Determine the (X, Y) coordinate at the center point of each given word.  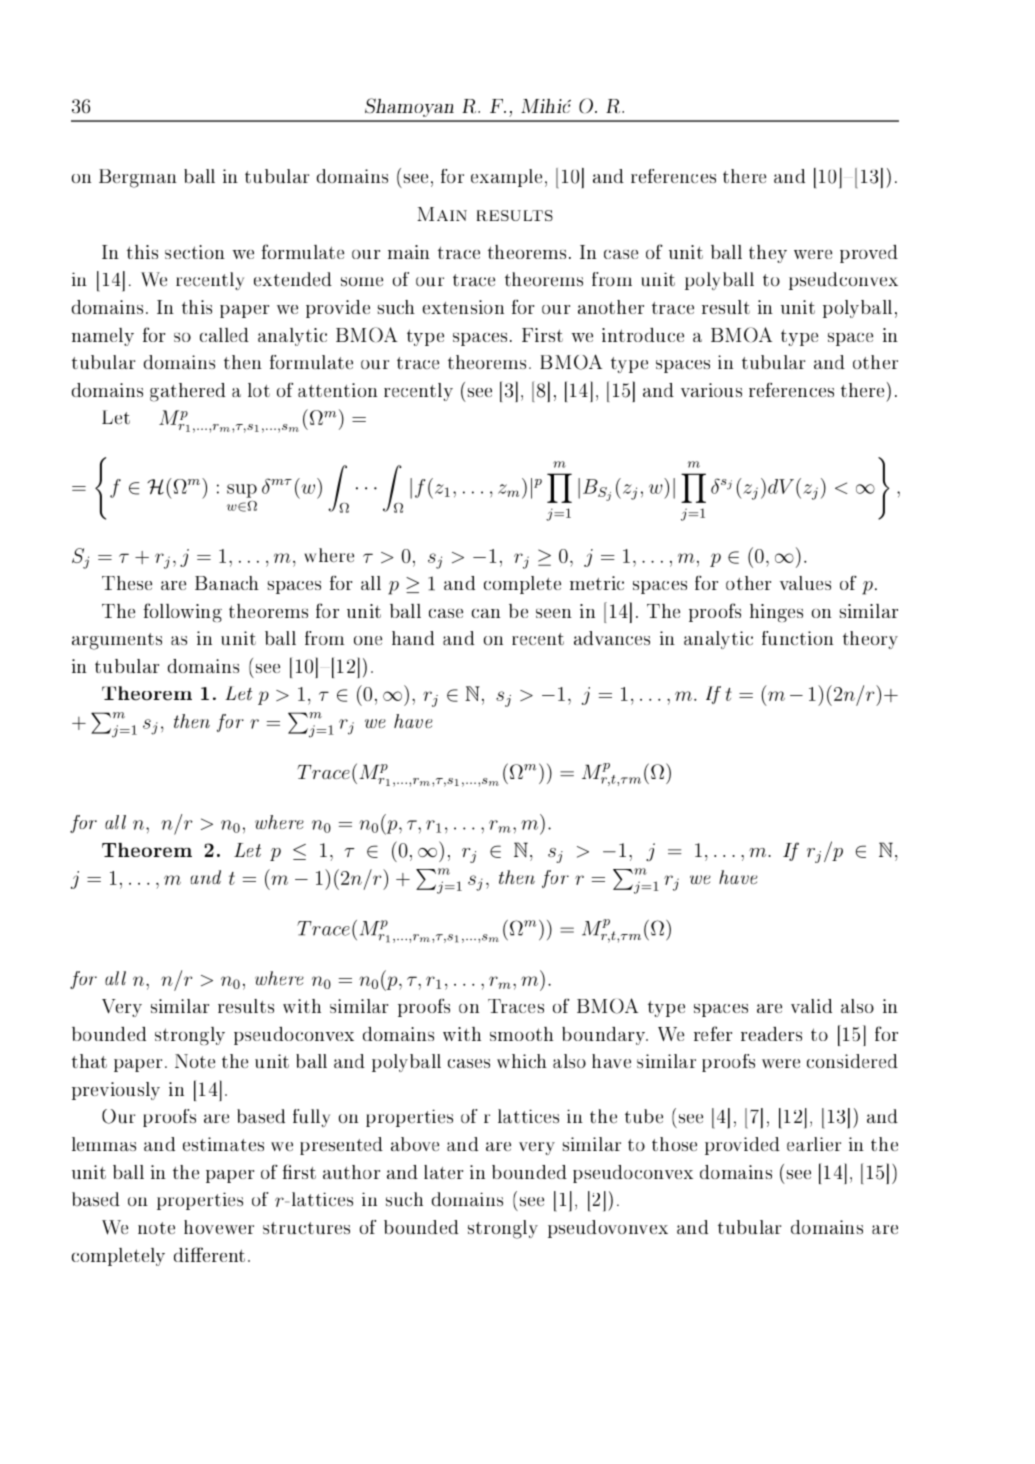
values (805, 583)
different (209, 1254)
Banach (227, 583)
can (486, 613)
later (443, 1172)
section (195, 252)
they (768, 254)
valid (811, 1006)
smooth (521, 1034)
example (506, 178)
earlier (814, 1144)
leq (299, 852)
